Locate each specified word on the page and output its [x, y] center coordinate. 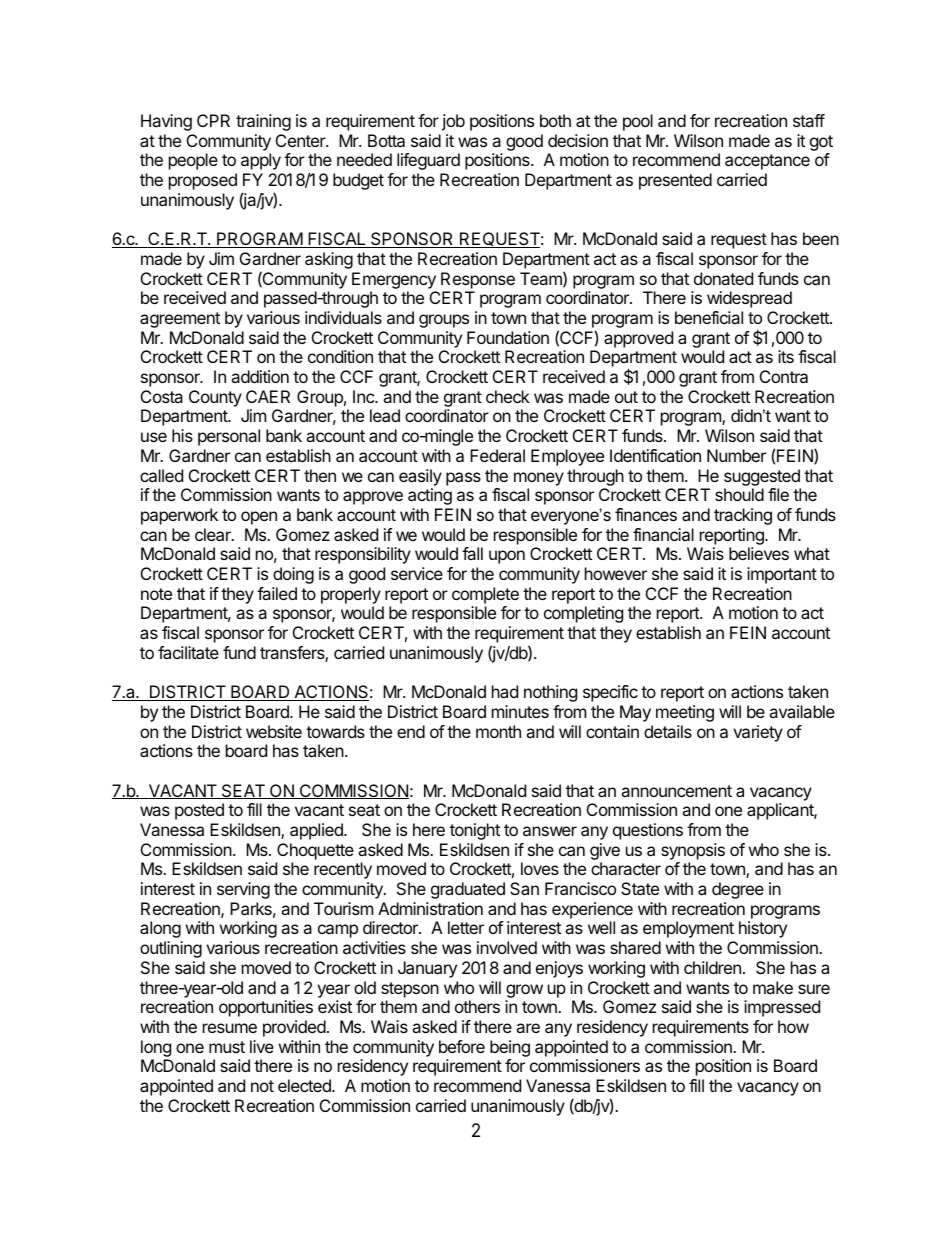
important [782, 575]
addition [260, 376]
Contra [784, 376]
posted [199, 811]
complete [485, 595]
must [227, 1047]
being [510, 1048]
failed [277, 593]
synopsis [693, 851]
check [508, 396]
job [453, 122]
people [193, 161]
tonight [475, 831]
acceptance [767, 162]
